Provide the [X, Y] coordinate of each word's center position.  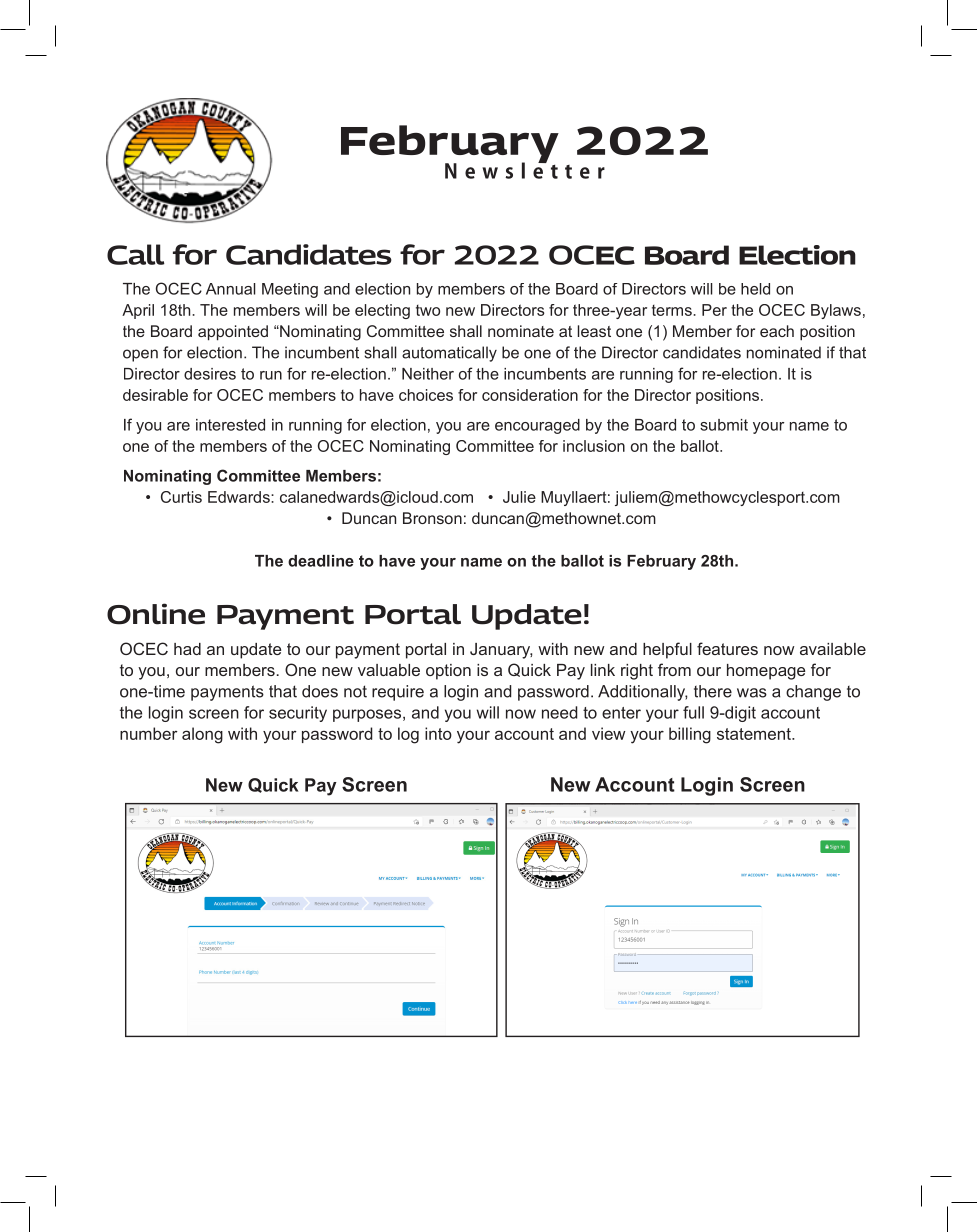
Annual [231, 289]
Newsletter [525, 169]
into [438, 733]
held [755, 289]
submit [724, 425]
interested [230, 425]
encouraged [537, 426]
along [202, 735]
